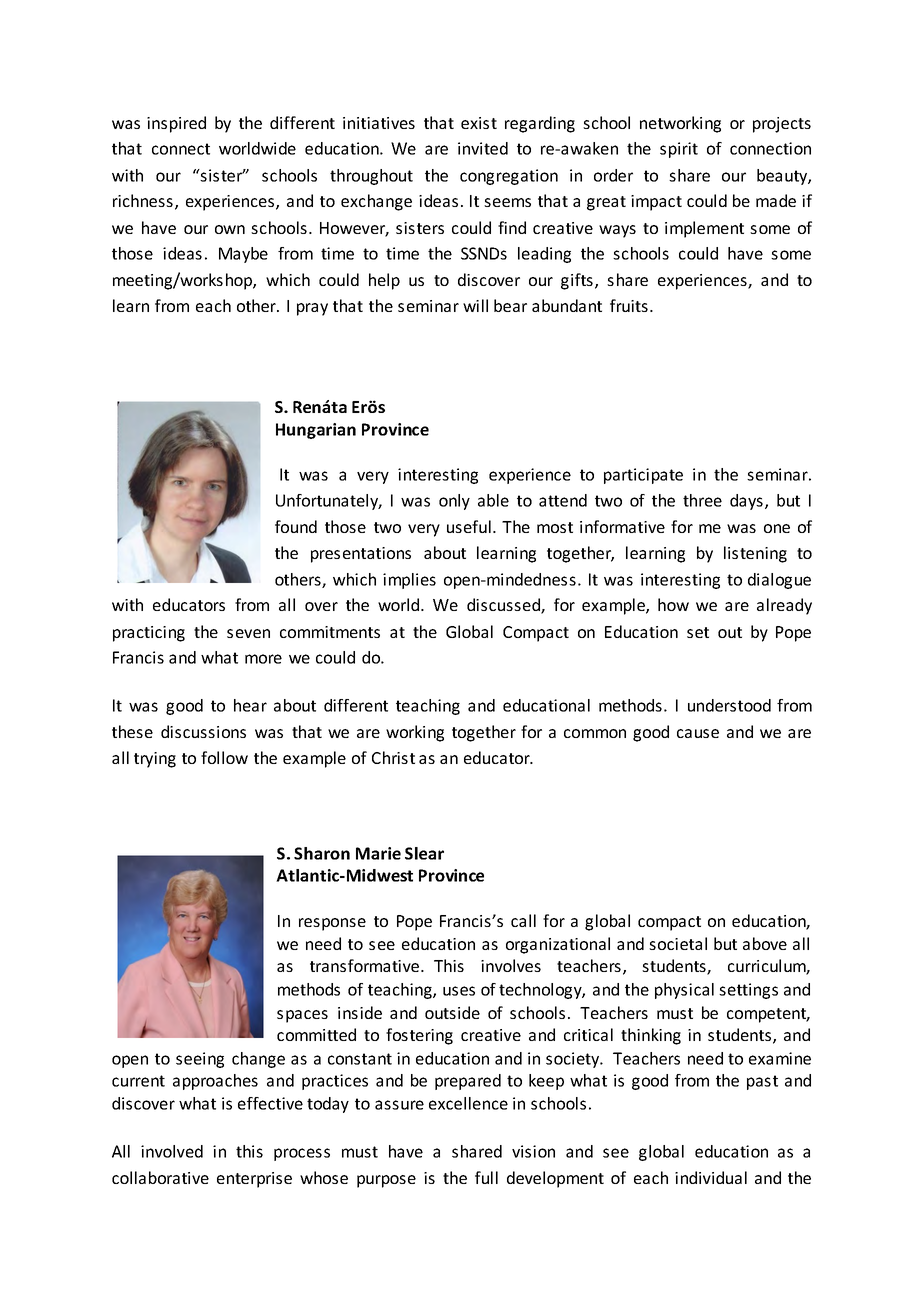 The height and width of the screenshot is (1308, 924). Describe the element at coordinates (486, 1177) in the screenshot. I see `full` at that location.
